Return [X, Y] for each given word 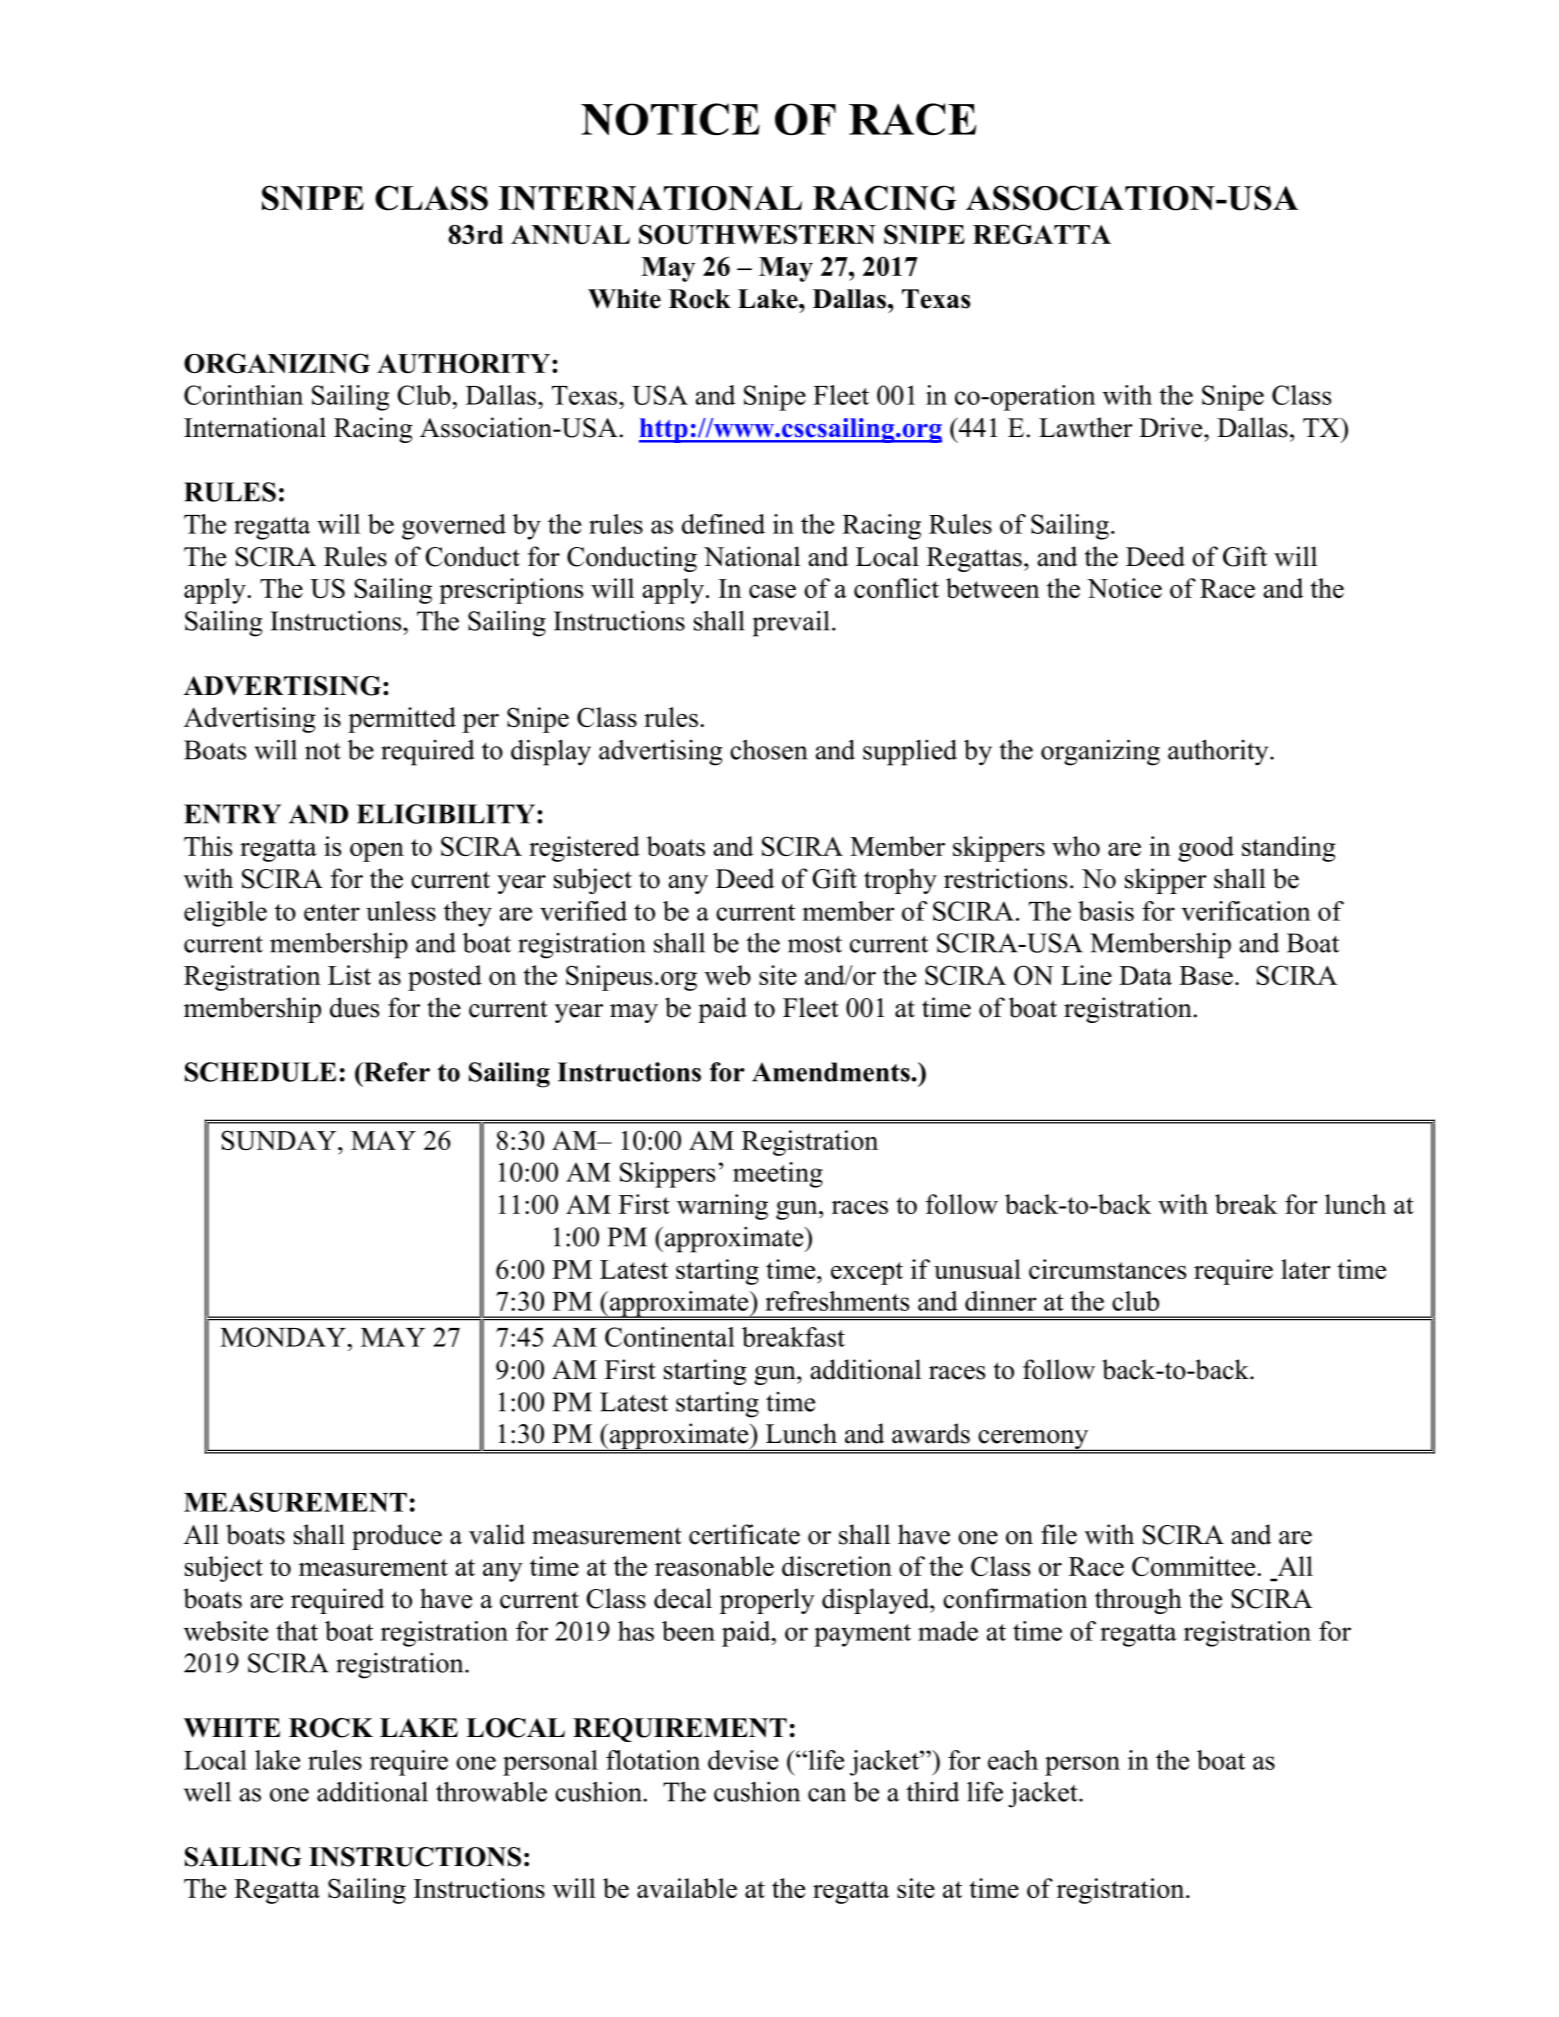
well [207, 1791]
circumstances [1107, 1269]
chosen [768, 749]
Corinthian [243, 395]
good [1206, 849]
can [827, 1795]
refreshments [837, 1301]
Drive [1172, 427]
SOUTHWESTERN [757, 234]
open [377, 852]
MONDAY [283, 1337]
